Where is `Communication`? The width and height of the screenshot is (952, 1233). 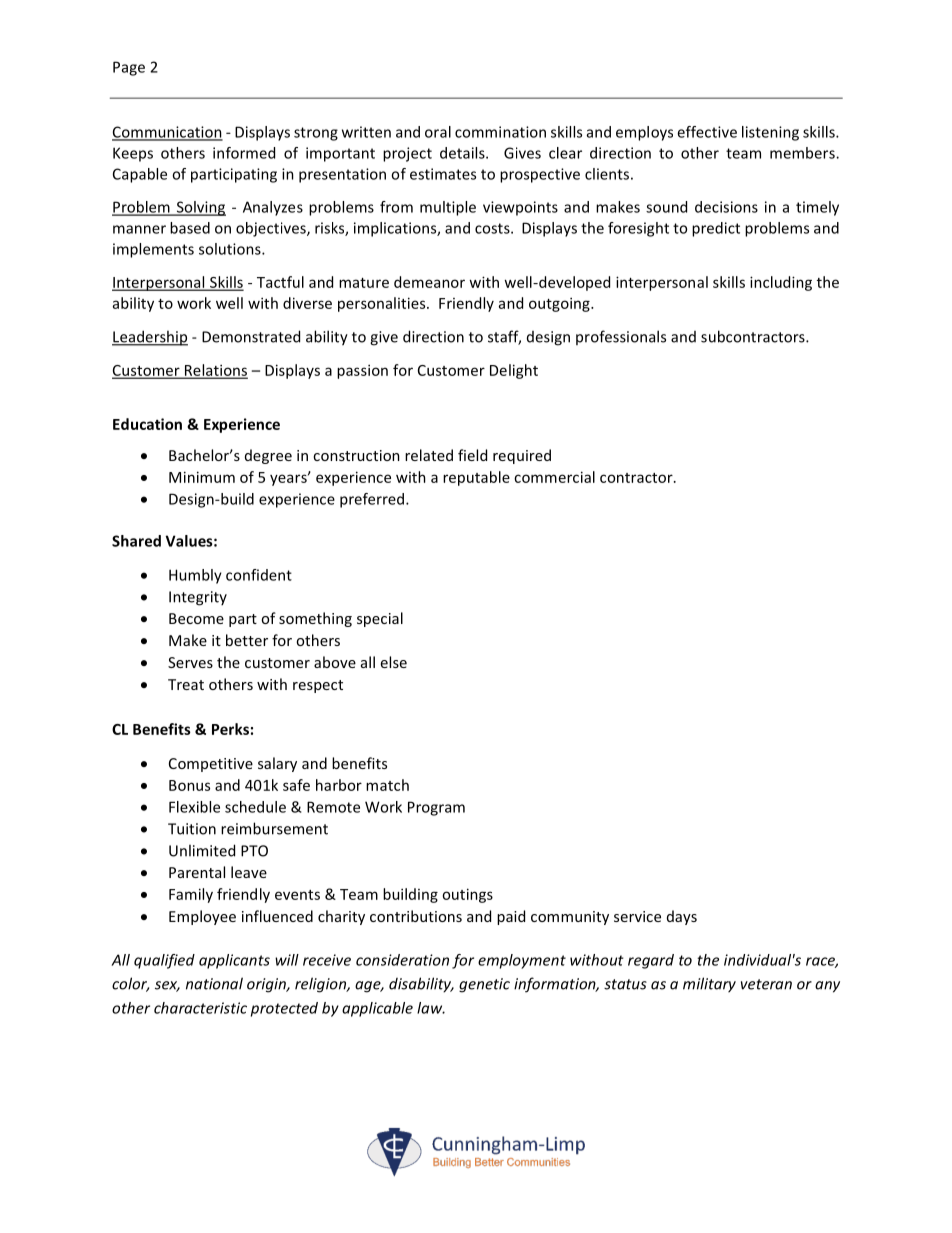 Communication is located at coordinates (167, 133).
